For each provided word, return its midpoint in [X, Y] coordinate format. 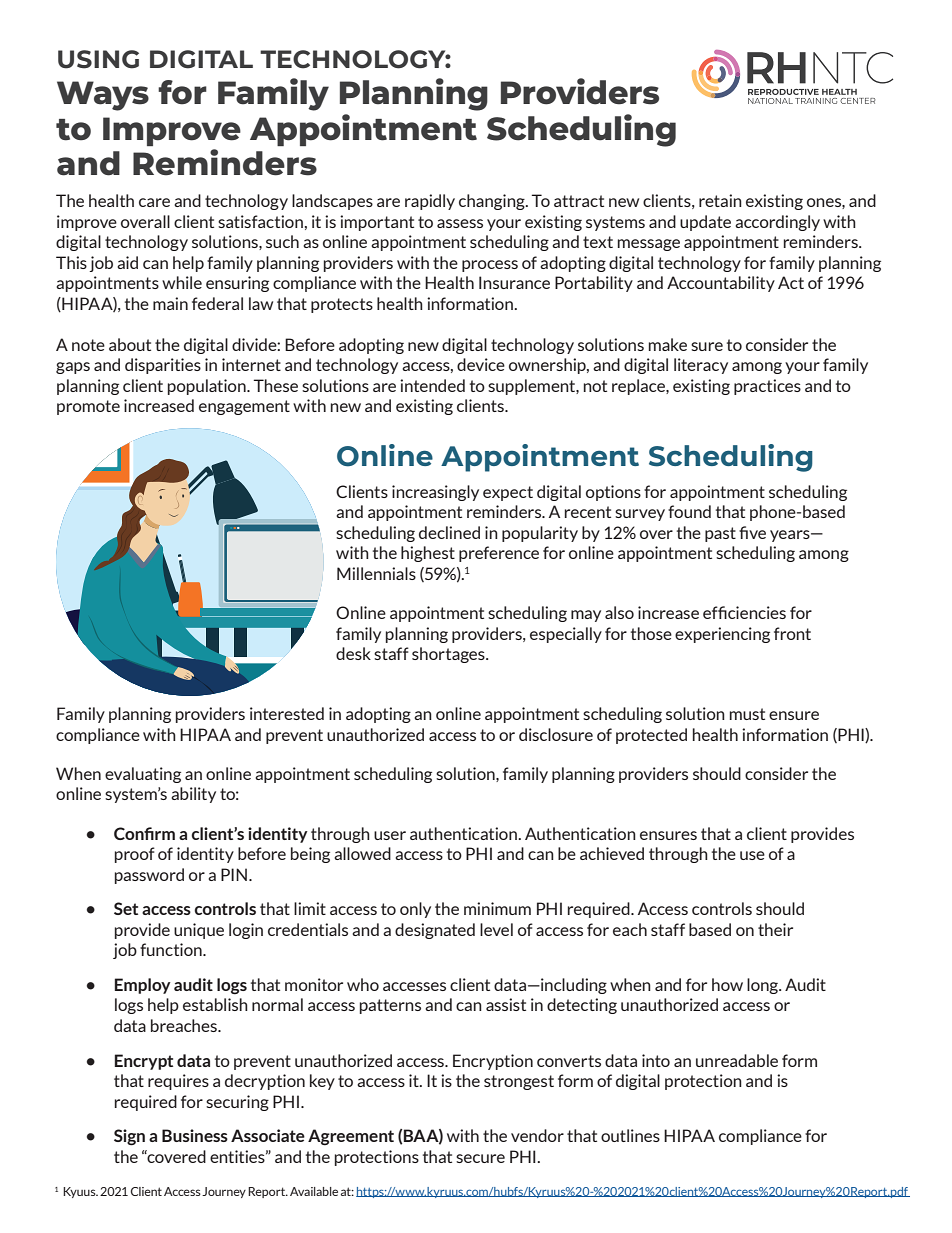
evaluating [143, 775]
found [689, 511]
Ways [103, 96]
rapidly [430, 202]
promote [88, 407]
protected [651, 736]
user [390, 835]
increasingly [435, 493]
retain [720, 200]
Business [195, 1135]
